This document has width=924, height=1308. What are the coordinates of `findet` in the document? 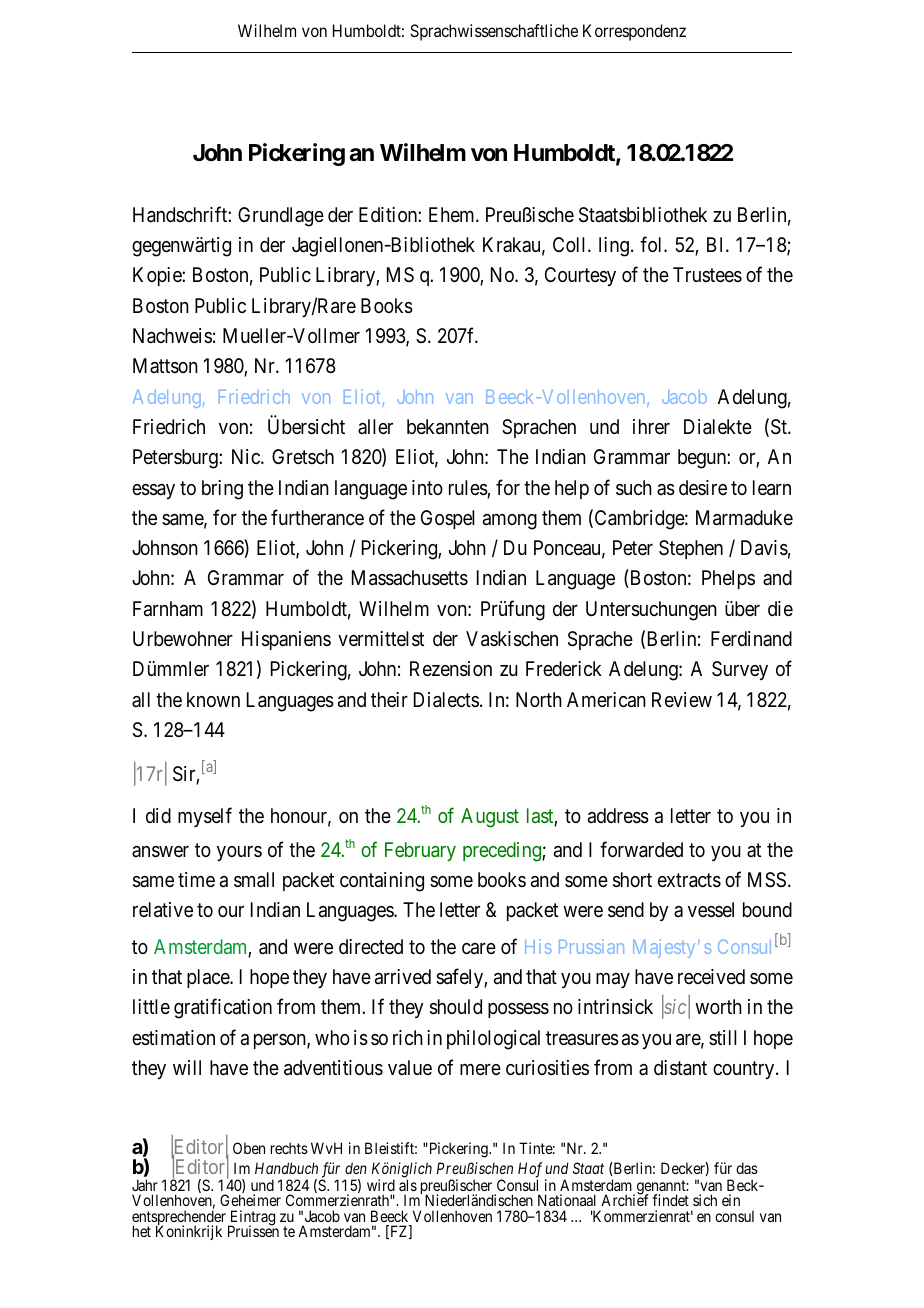 It's located at (670, 1200).
